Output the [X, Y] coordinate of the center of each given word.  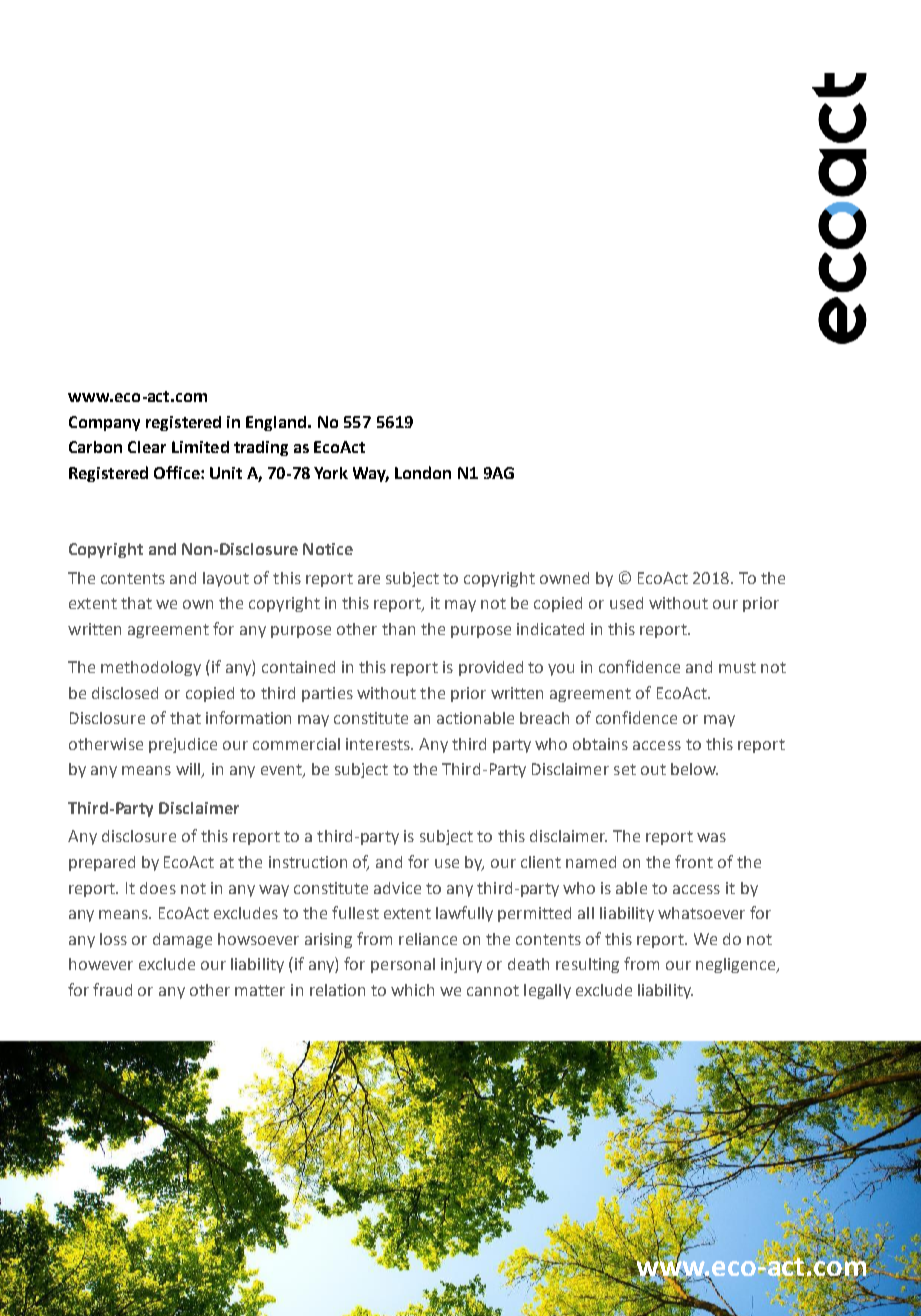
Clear [147, 447]
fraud [112, 989]
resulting [587, 965]
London [423, 472]
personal [403, 965]
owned [564, 578]
